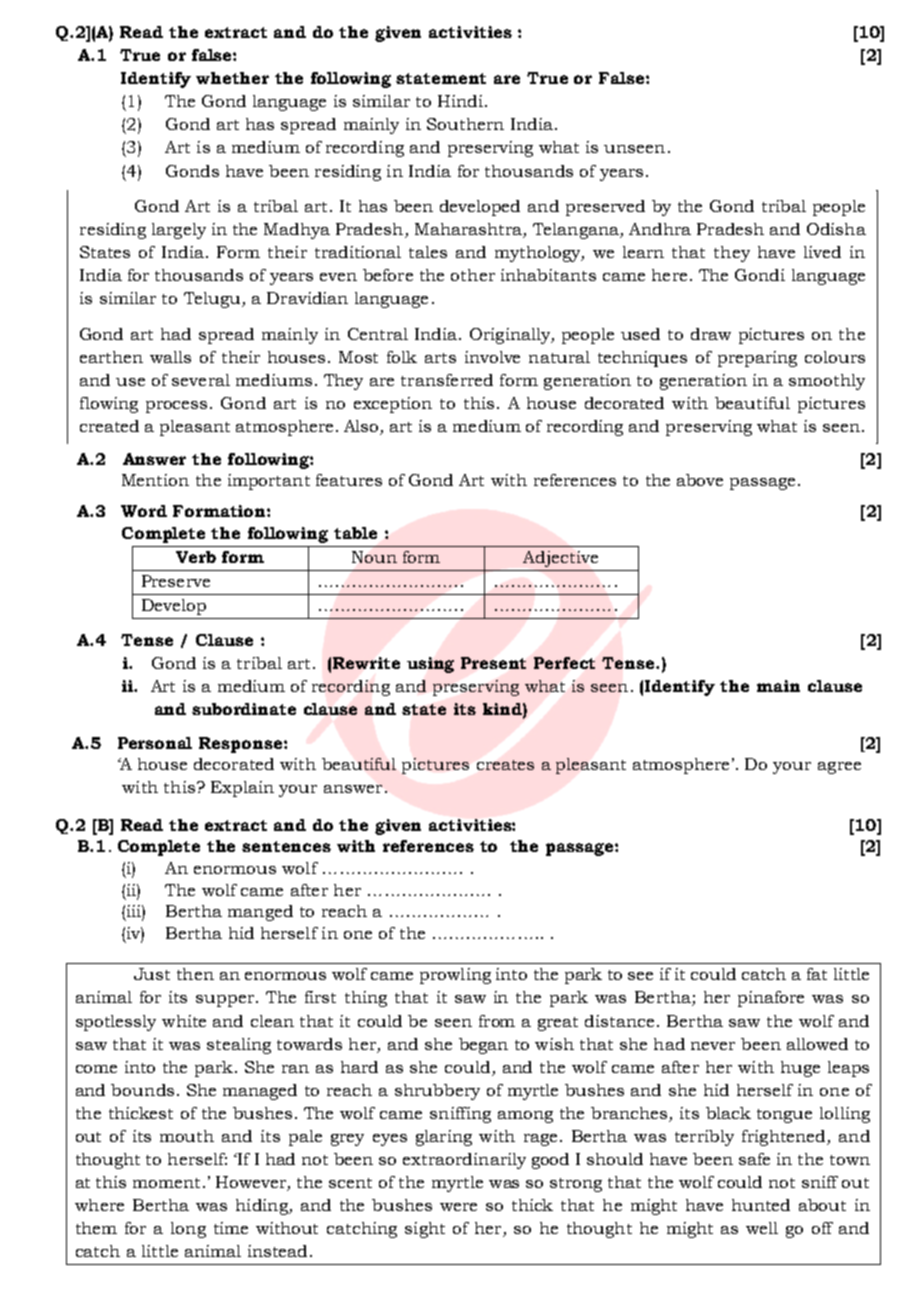 This screenshot has height=1308, width=924. Describe the element at coordinates (155, 480) in the screenshot. I see `Mention` at that location.
